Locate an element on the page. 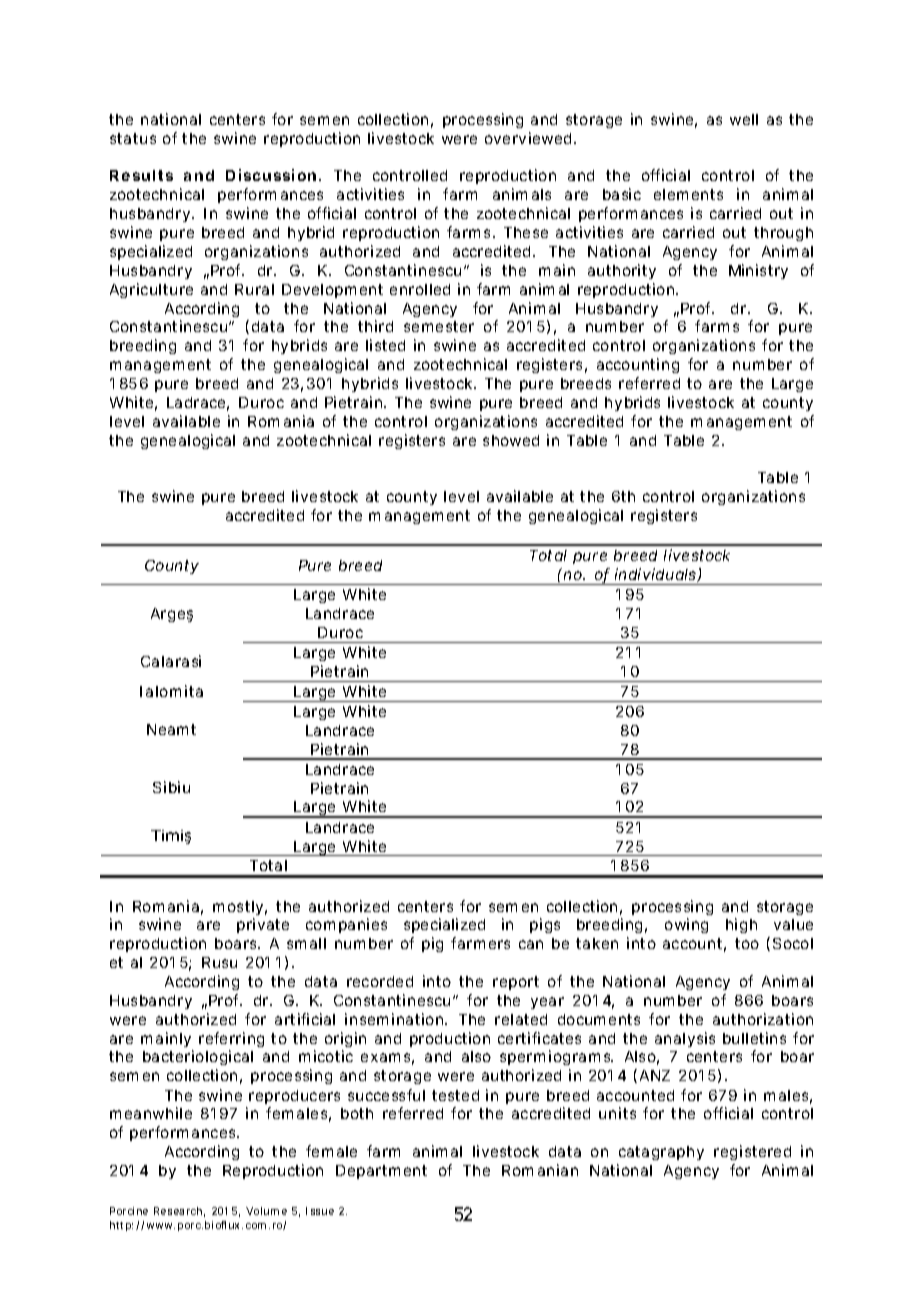  Department is located at coordinates (381, 1172).
